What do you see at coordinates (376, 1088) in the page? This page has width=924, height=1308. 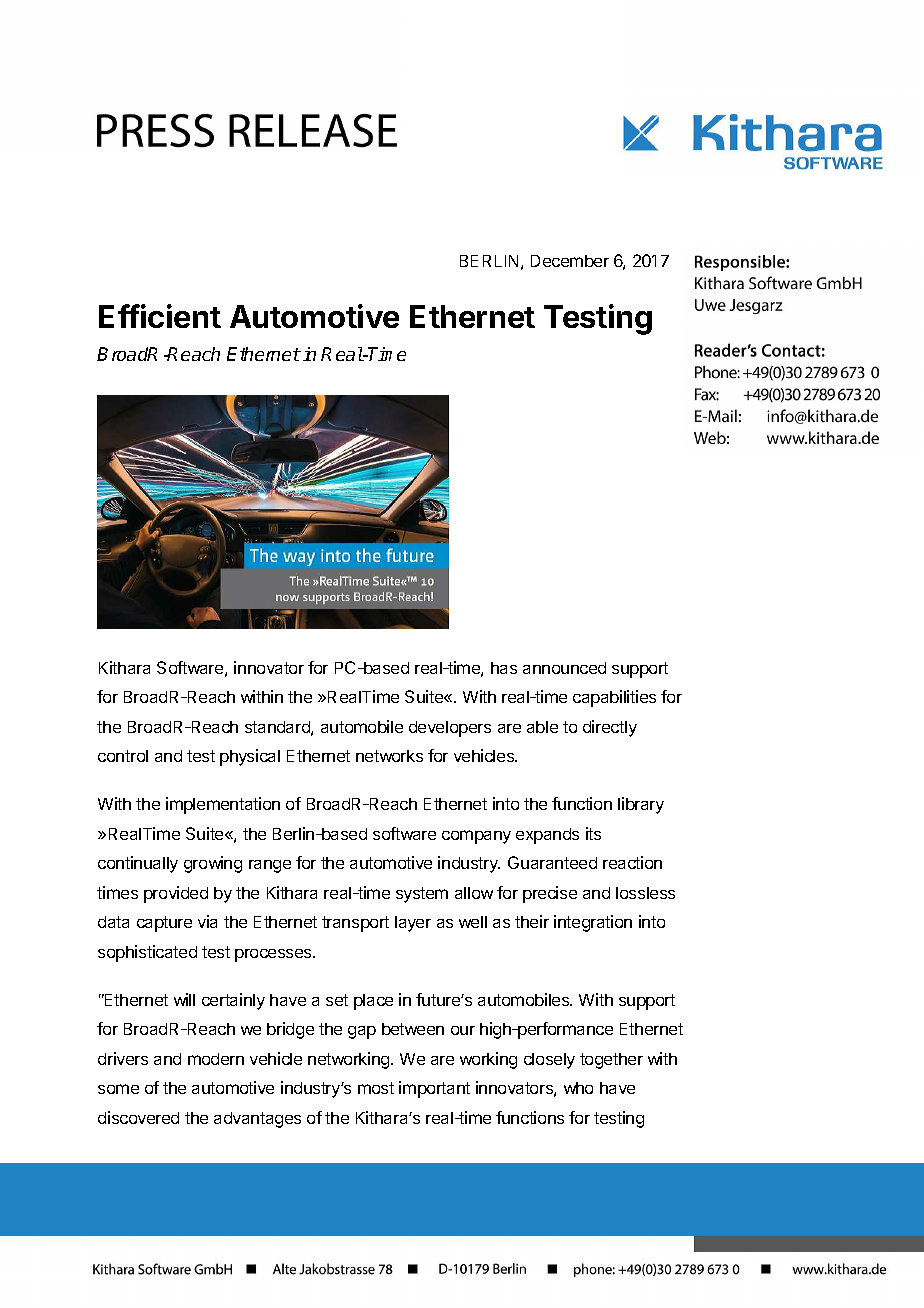 I see `most` at bounding box center [376, 1088].
